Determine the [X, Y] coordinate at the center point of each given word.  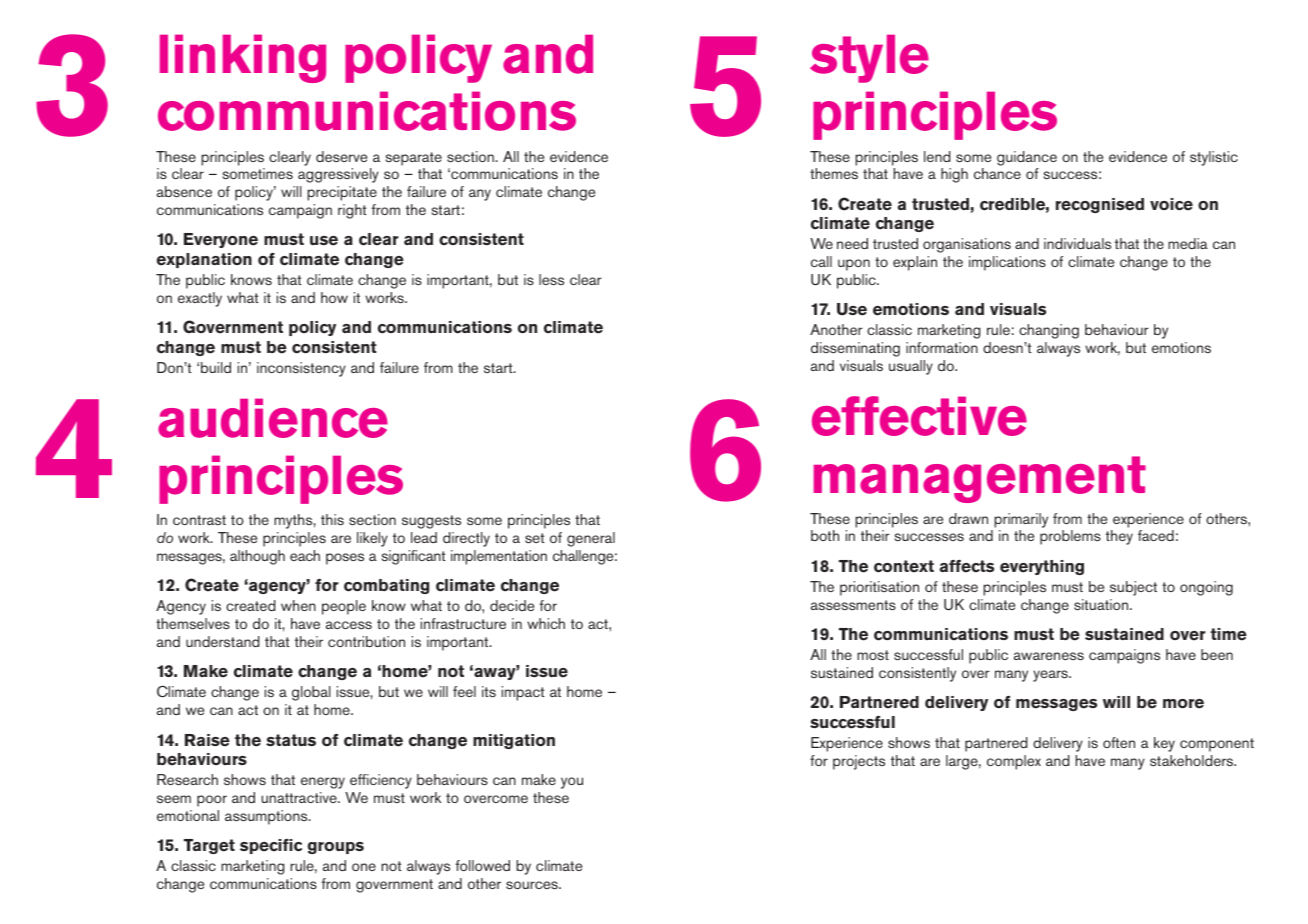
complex [1014, 762]
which [546, 623]
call [821, 261]
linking [243, 58]
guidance [1027, 158]
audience [273, 418]
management [980, 479]
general [591, 539]
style [869, 59]
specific [271, 846]
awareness [1049, 656]
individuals [1077, 243]
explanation [204, 260]
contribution [366, 641]
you [572, 783]
